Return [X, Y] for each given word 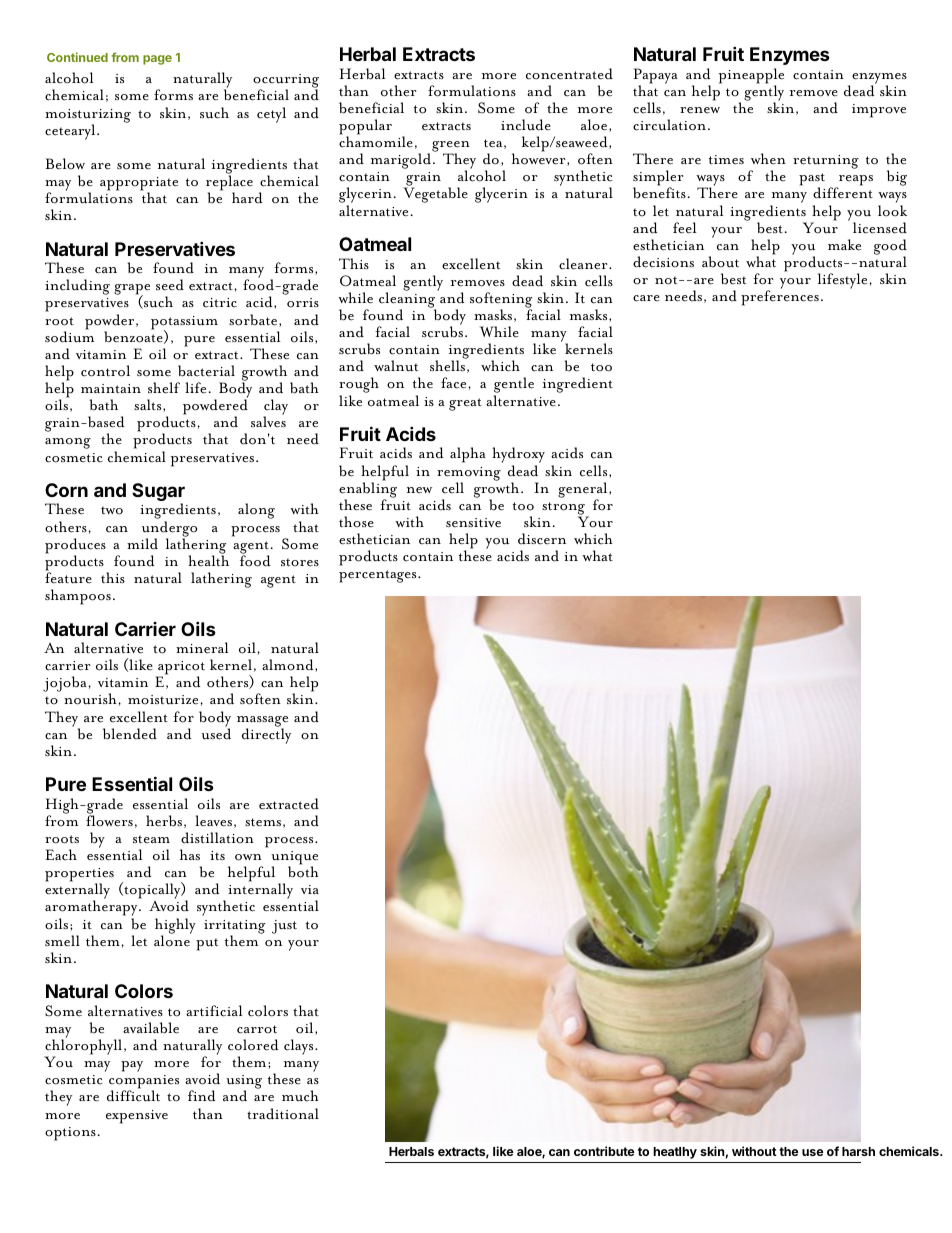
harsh [858, 1151]
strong [565, 509]
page [157, 60]
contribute [604, 1151]
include [526, 125]
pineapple [751, 77]
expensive [137, 1117]
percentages [379, 576]
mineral [202, 648]
